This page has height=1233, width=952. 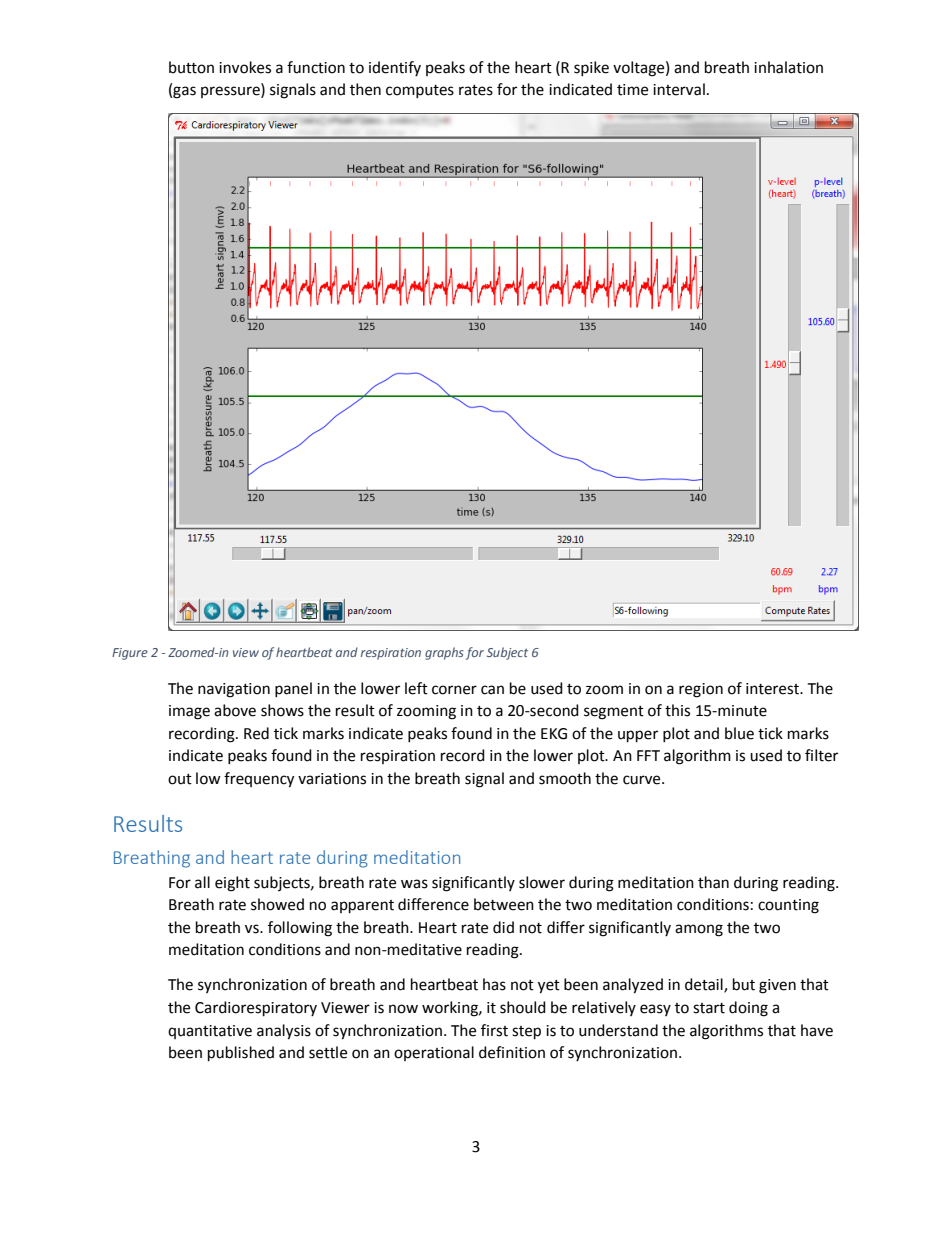 I want to click on inhalation, so click(x=788, y=67).
